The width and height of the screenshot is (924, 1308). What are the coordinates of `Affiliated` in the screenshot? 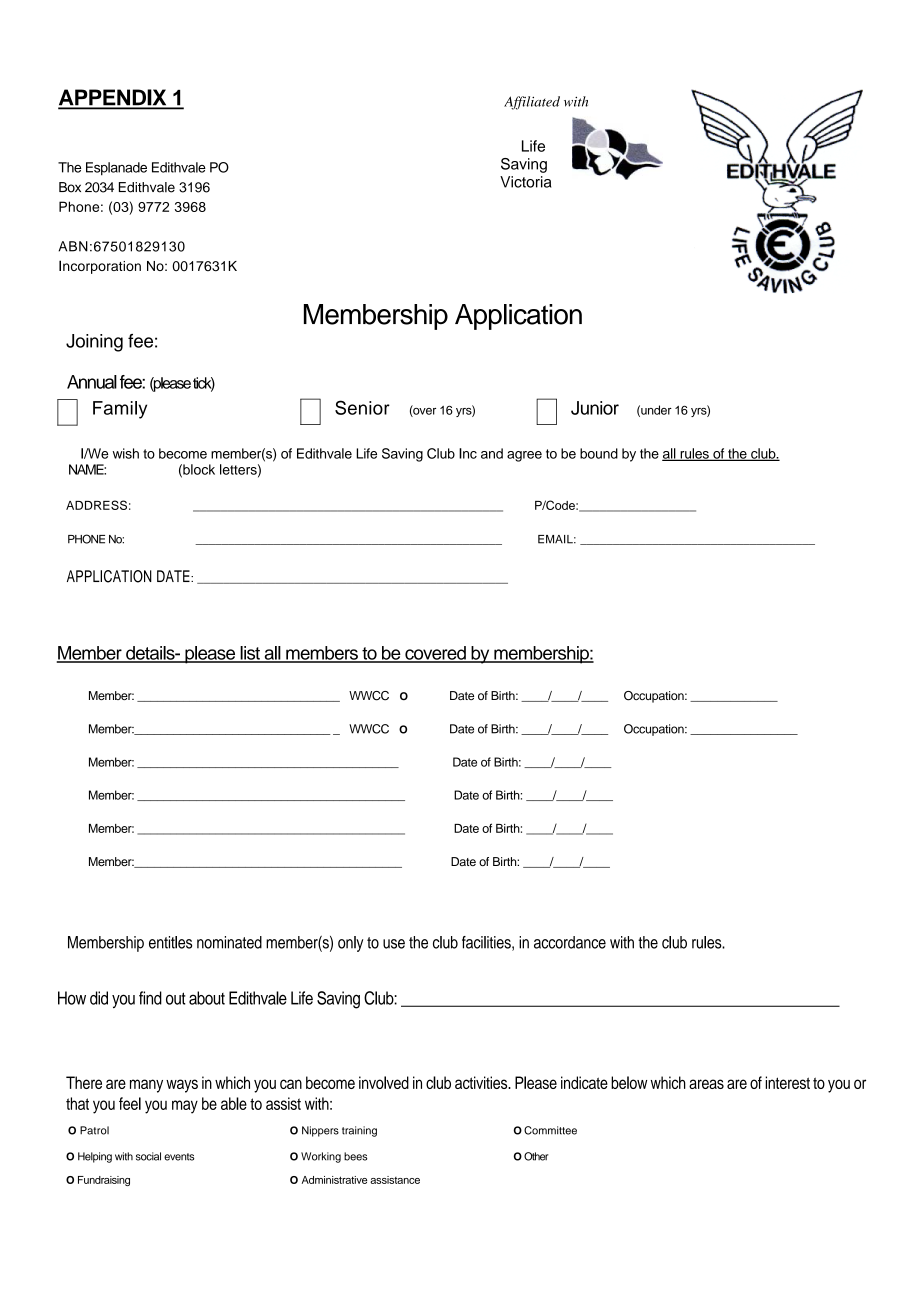 It's located at (532, 103).
